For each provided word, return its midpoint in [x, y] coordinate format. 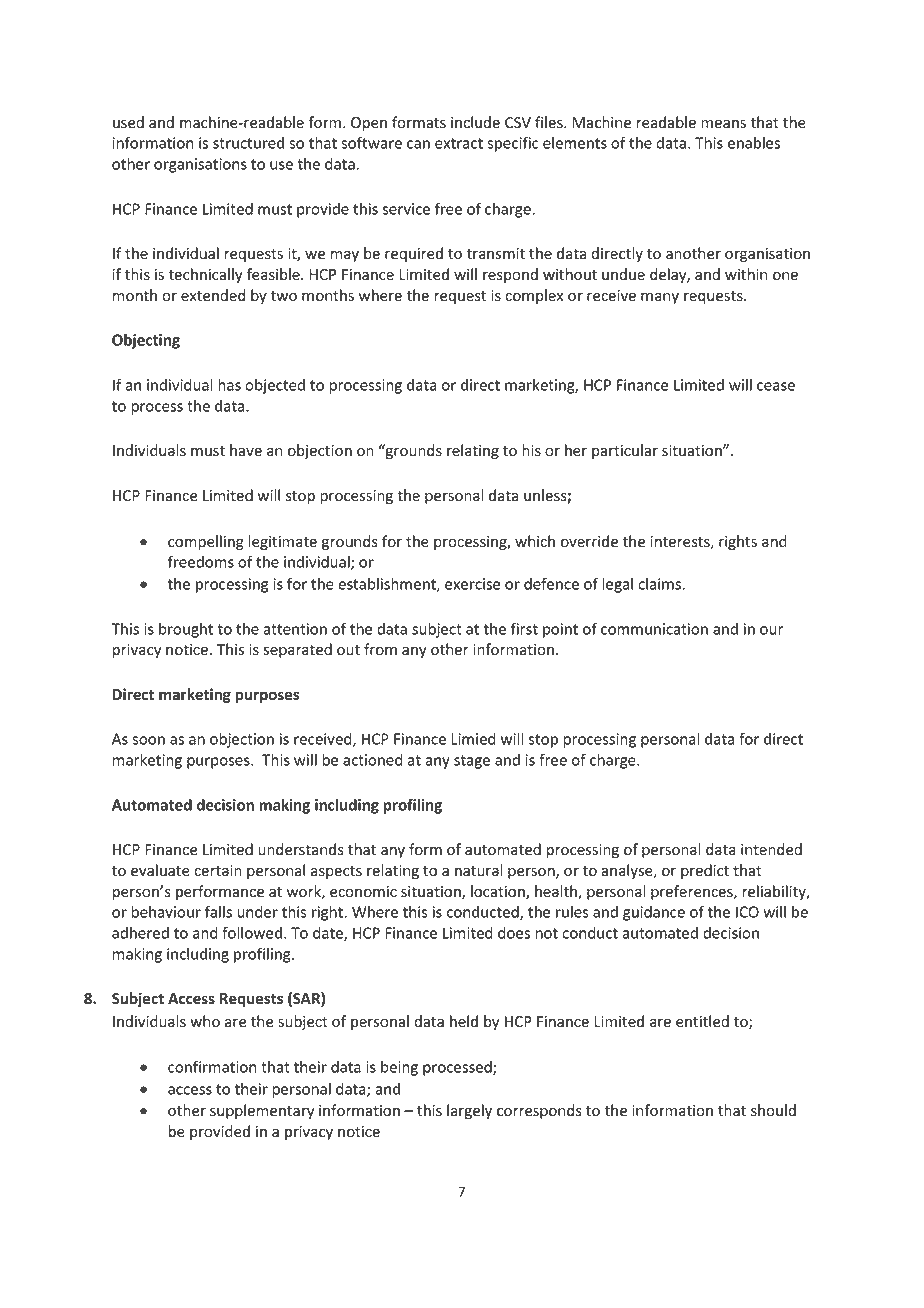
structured [248, 143]
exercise [473, 584]
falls [218, 911]
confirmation [212, 1066]
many [660, 298]
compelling [206, 542]
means [723, 124]
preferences [693, 892]
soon [148, 740]
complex [534, 296]
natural [479, 870]
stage [472, 762]
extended [213, 295]
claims [660, 584]
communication [654, 629]
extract [459, 143]
